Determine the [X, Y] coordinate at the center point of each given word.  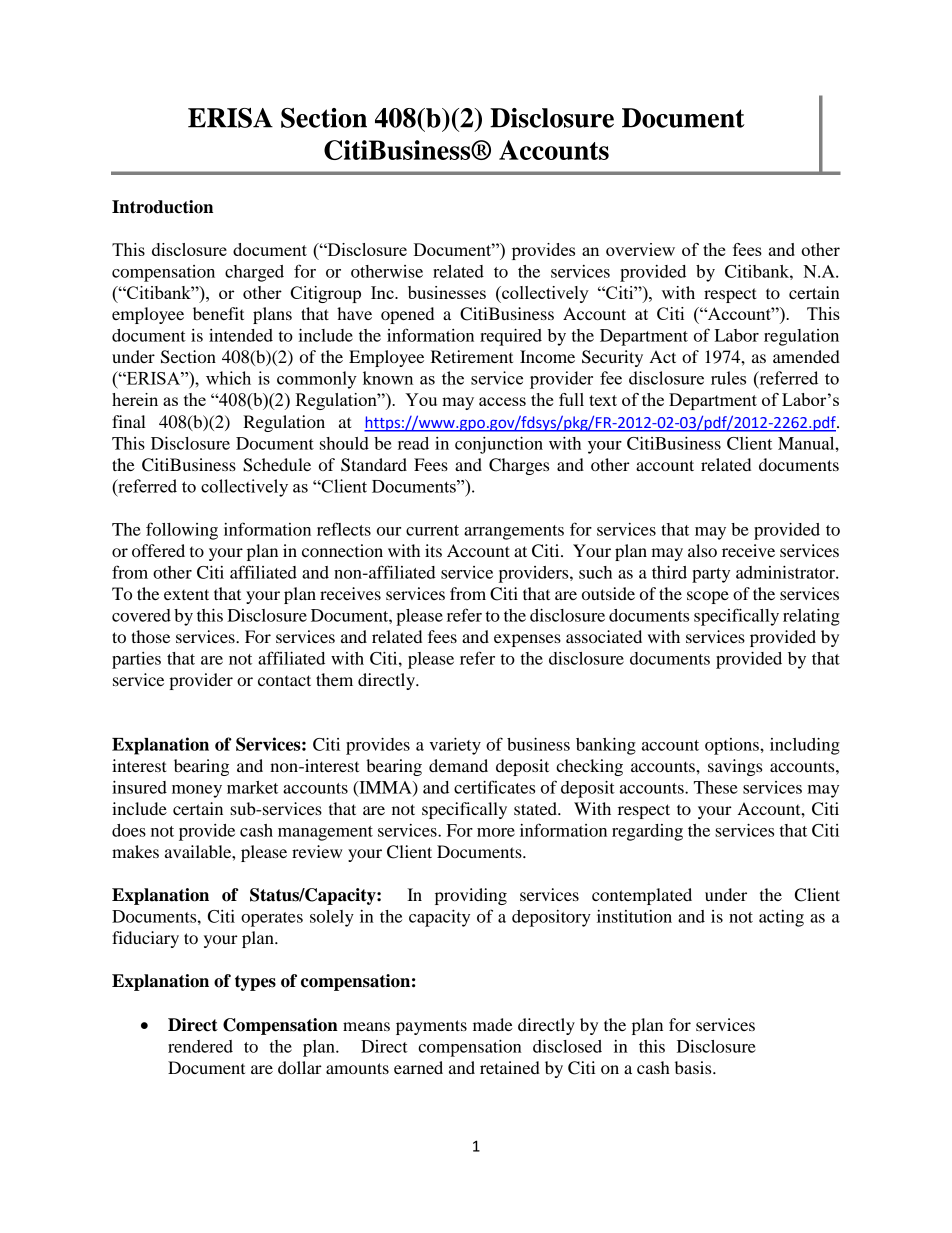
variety [455, 746]
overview [640, 249]
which [228, 378]
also [702, 550]
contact [284, 680]
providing [471, 896]
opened [407, 315]
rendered [200, 1046]
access [502, 401]
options [733, 746]
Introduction [162, 207]
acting [781, 918]
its [433, 550]
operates [272, 919]
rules [728, 378]
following [182, 531]
